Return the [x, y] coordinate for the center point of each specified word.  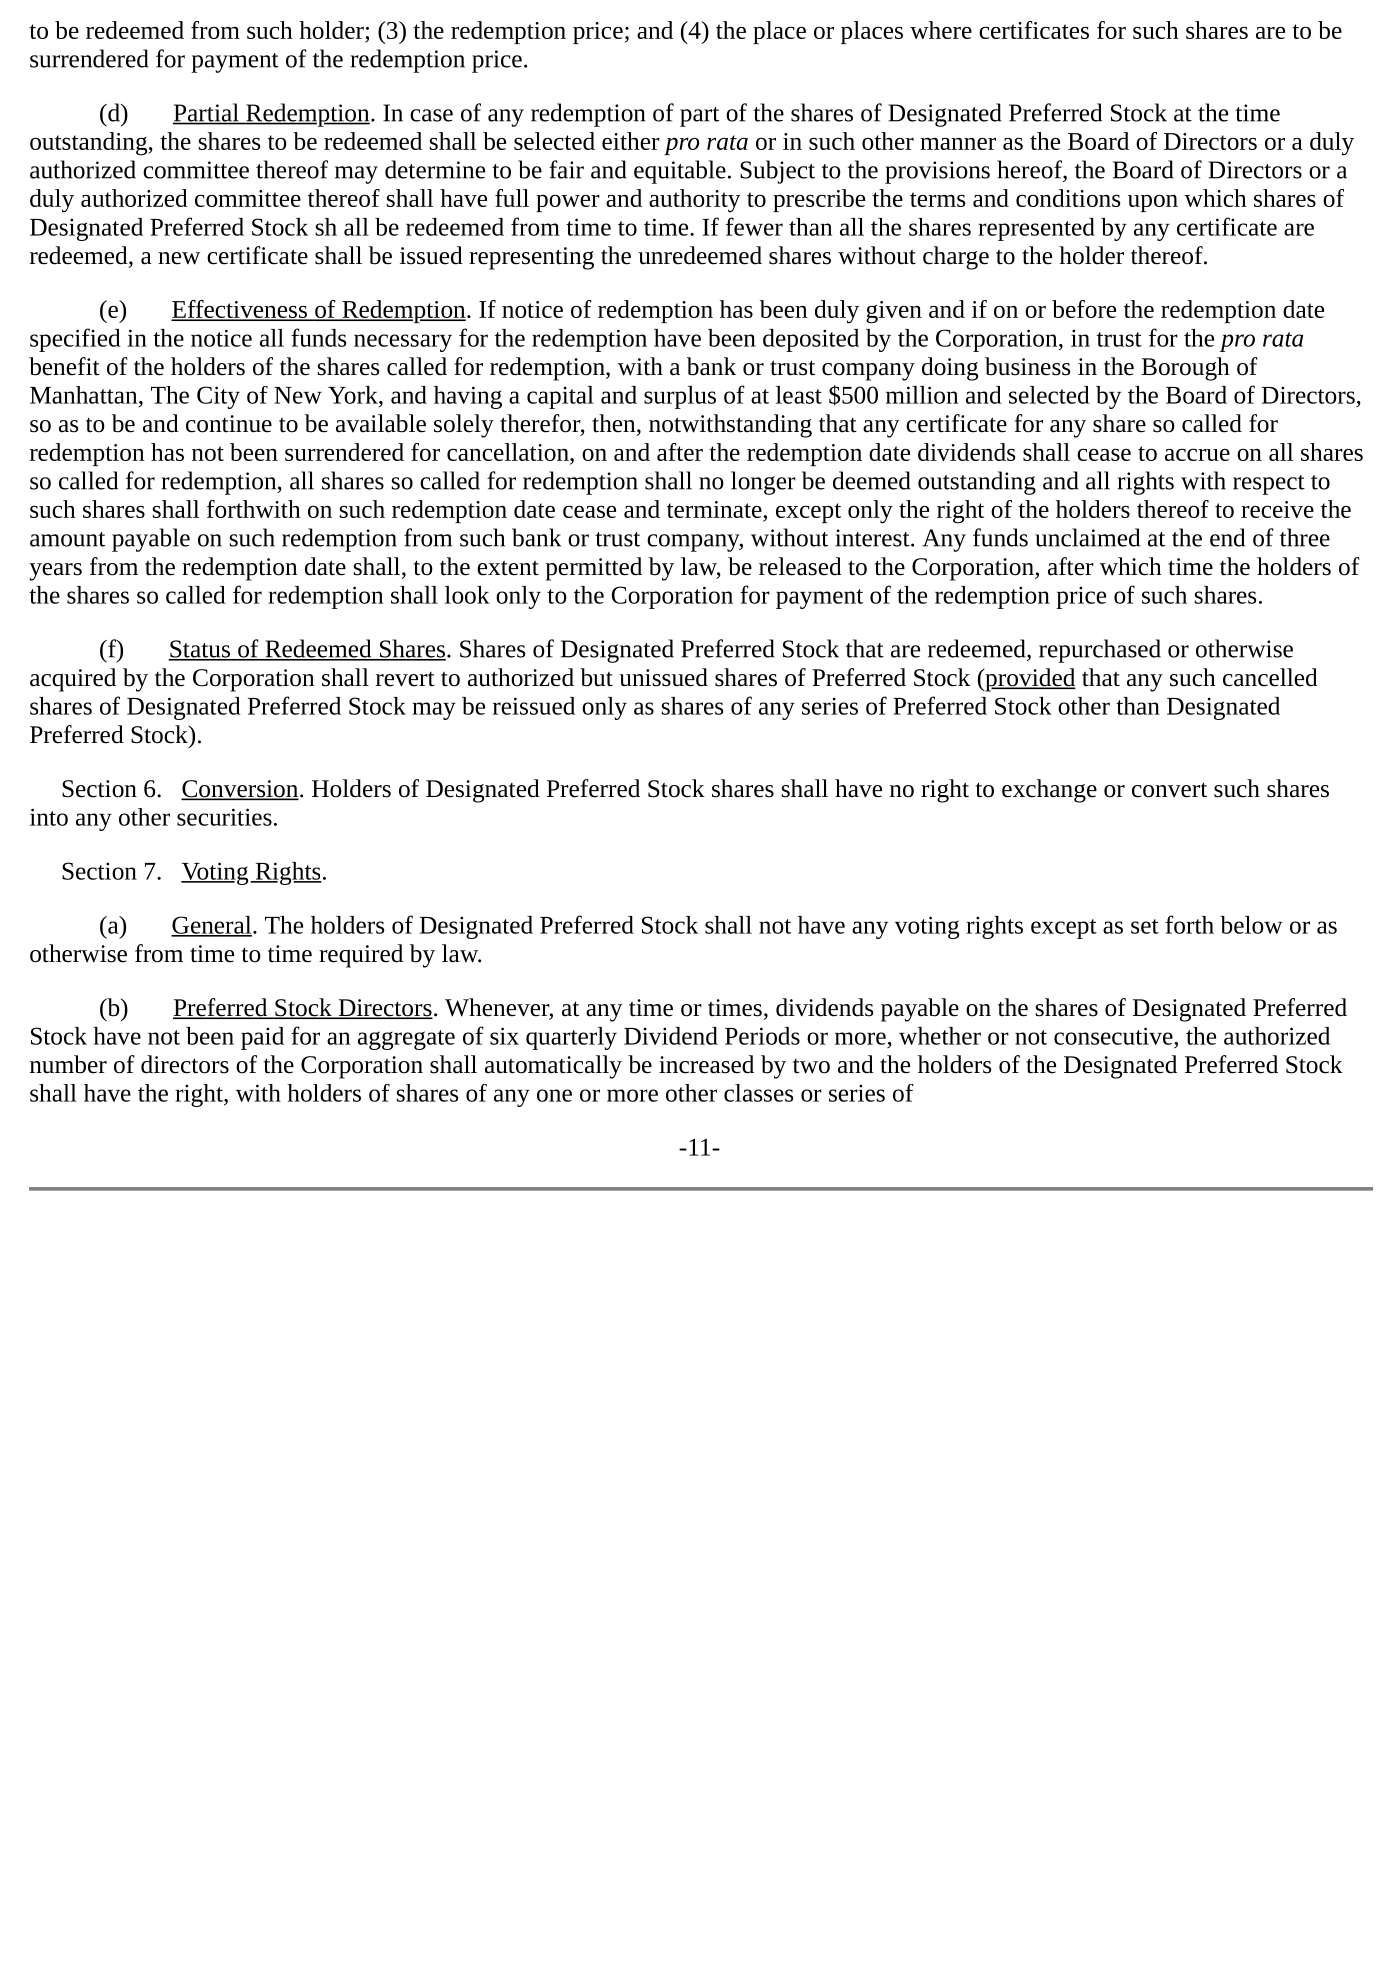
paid [262, 1038]
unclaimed [1087, 537]
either [631, 141]
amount [67, 539]
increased [706, 1064]
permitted [594, 569]
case [431, 115]
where [941, 30]
